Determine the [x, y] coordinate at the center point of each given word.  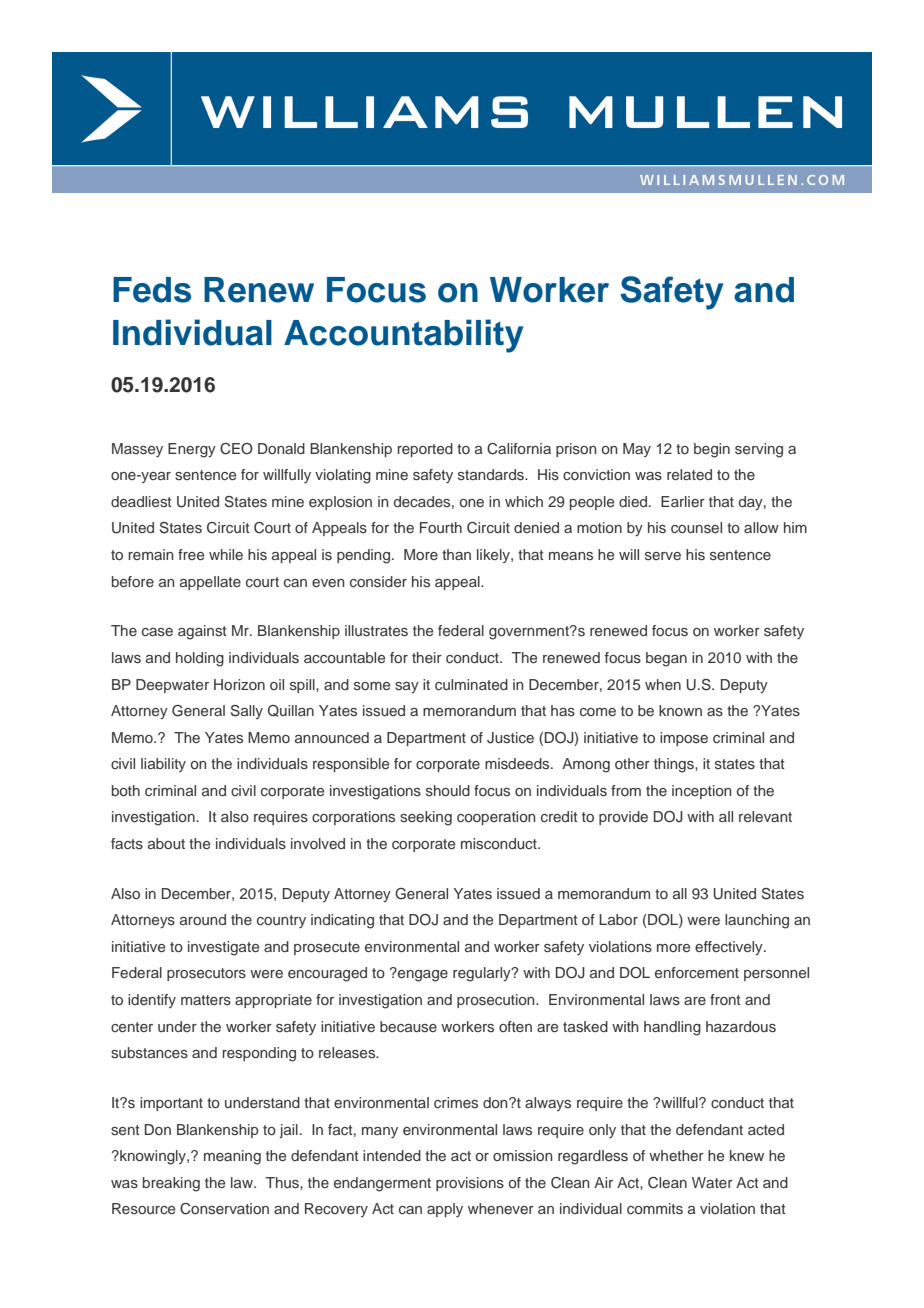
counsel [696, 527]
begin [712, 450]
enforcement [697, 972]
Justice [510, 738]
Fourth [441, 527]
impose [684, 739]
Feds [152, 290]
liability [163, 765]
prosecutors [206, 974]
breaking [171, 1184]
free [191, 554]
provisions [470, 1184]
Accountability [403, 336]
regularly [483, 974]
